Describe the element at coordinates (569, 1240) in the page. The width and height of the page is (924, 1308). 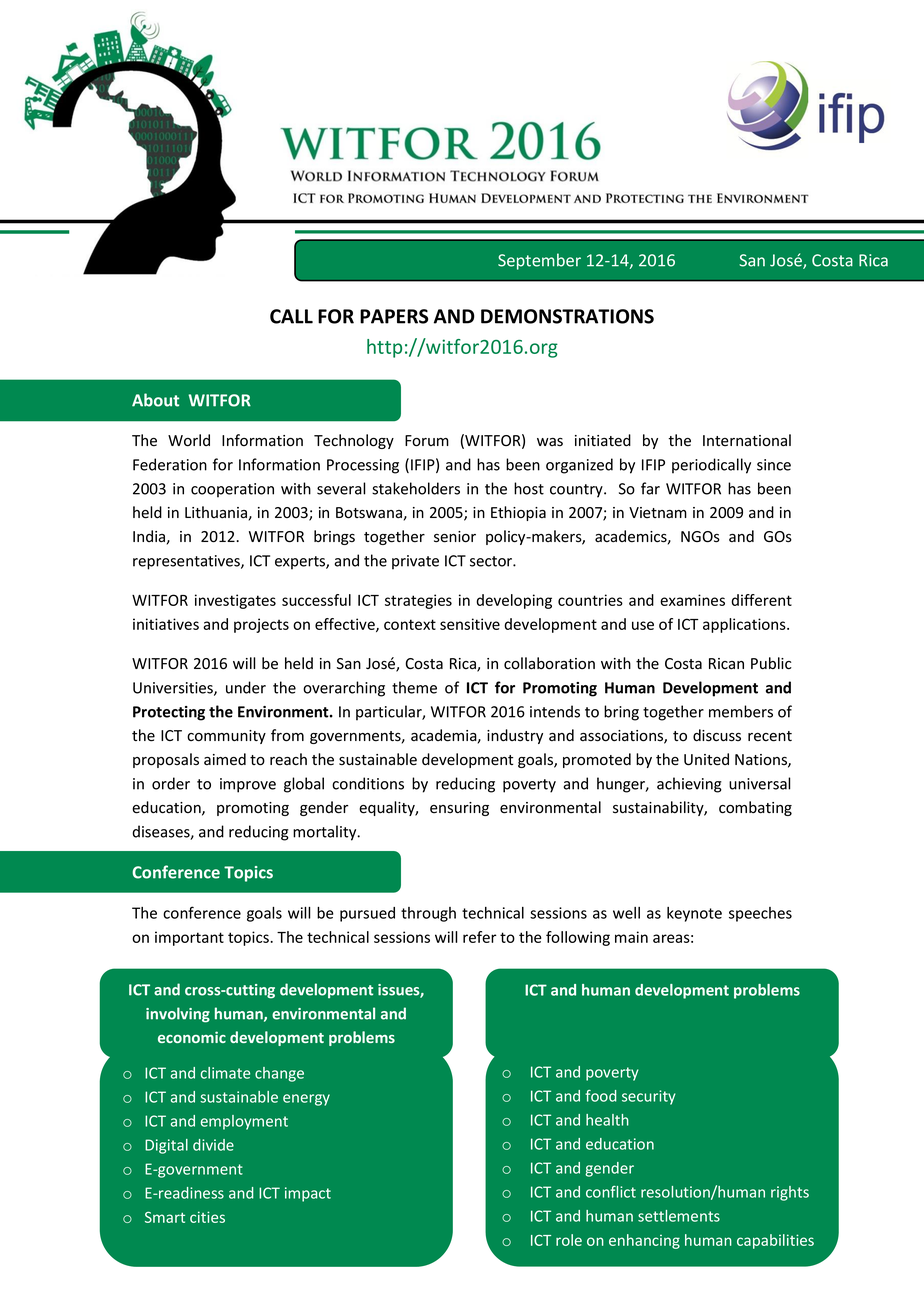
I see `role` at that location.
